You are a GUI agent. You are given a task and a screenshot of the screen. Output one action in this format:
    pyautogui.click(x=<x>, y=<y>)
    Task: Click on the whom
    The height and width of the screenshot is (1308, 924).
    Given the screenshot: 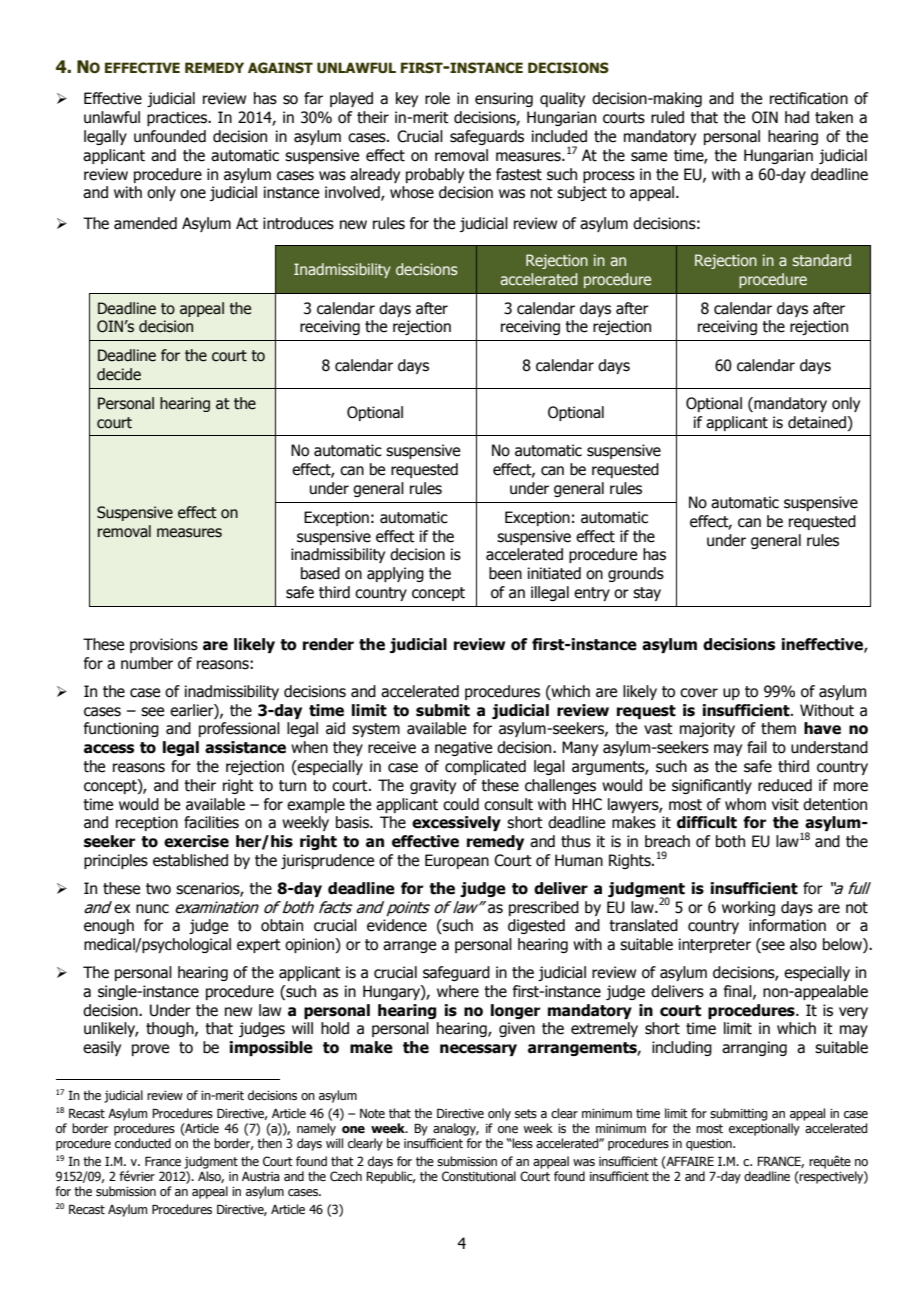 What is the action you would take?
    pyautogui.click(x=745, y=804)
